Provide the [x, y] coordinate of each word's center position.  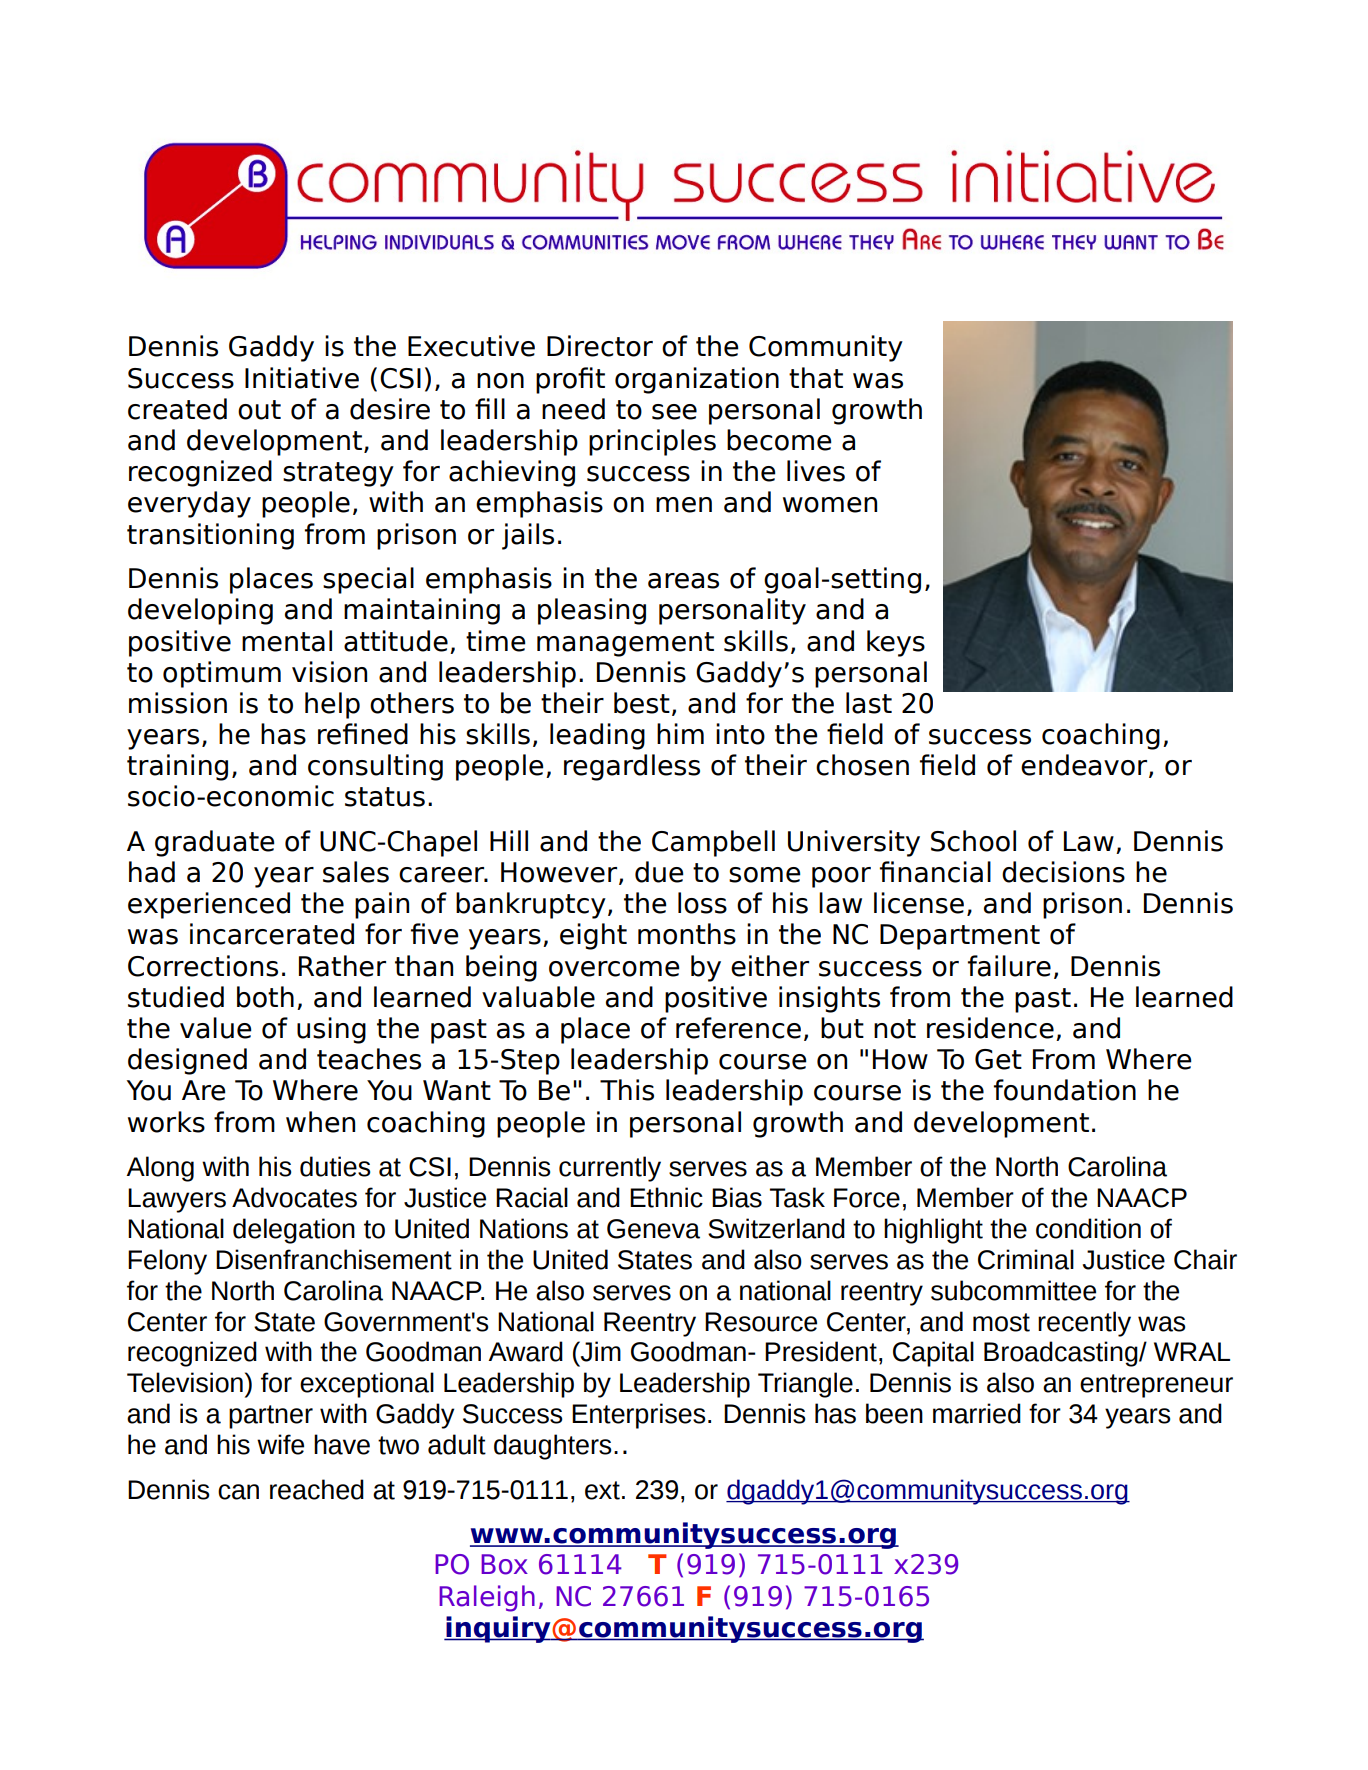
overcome [614, 969]
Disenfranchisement [334, 1259]
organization [697, 380]
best [642, 703]
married [977, 1413]
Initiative [302, 378]
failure [1009, 966]
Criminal [1026, 1259]
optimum [222, 674]
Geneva [653, 1229]
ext [602, 1490]
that [816, 378]
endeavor [1085, 766]
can [238, 1492]
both [265, 997]
